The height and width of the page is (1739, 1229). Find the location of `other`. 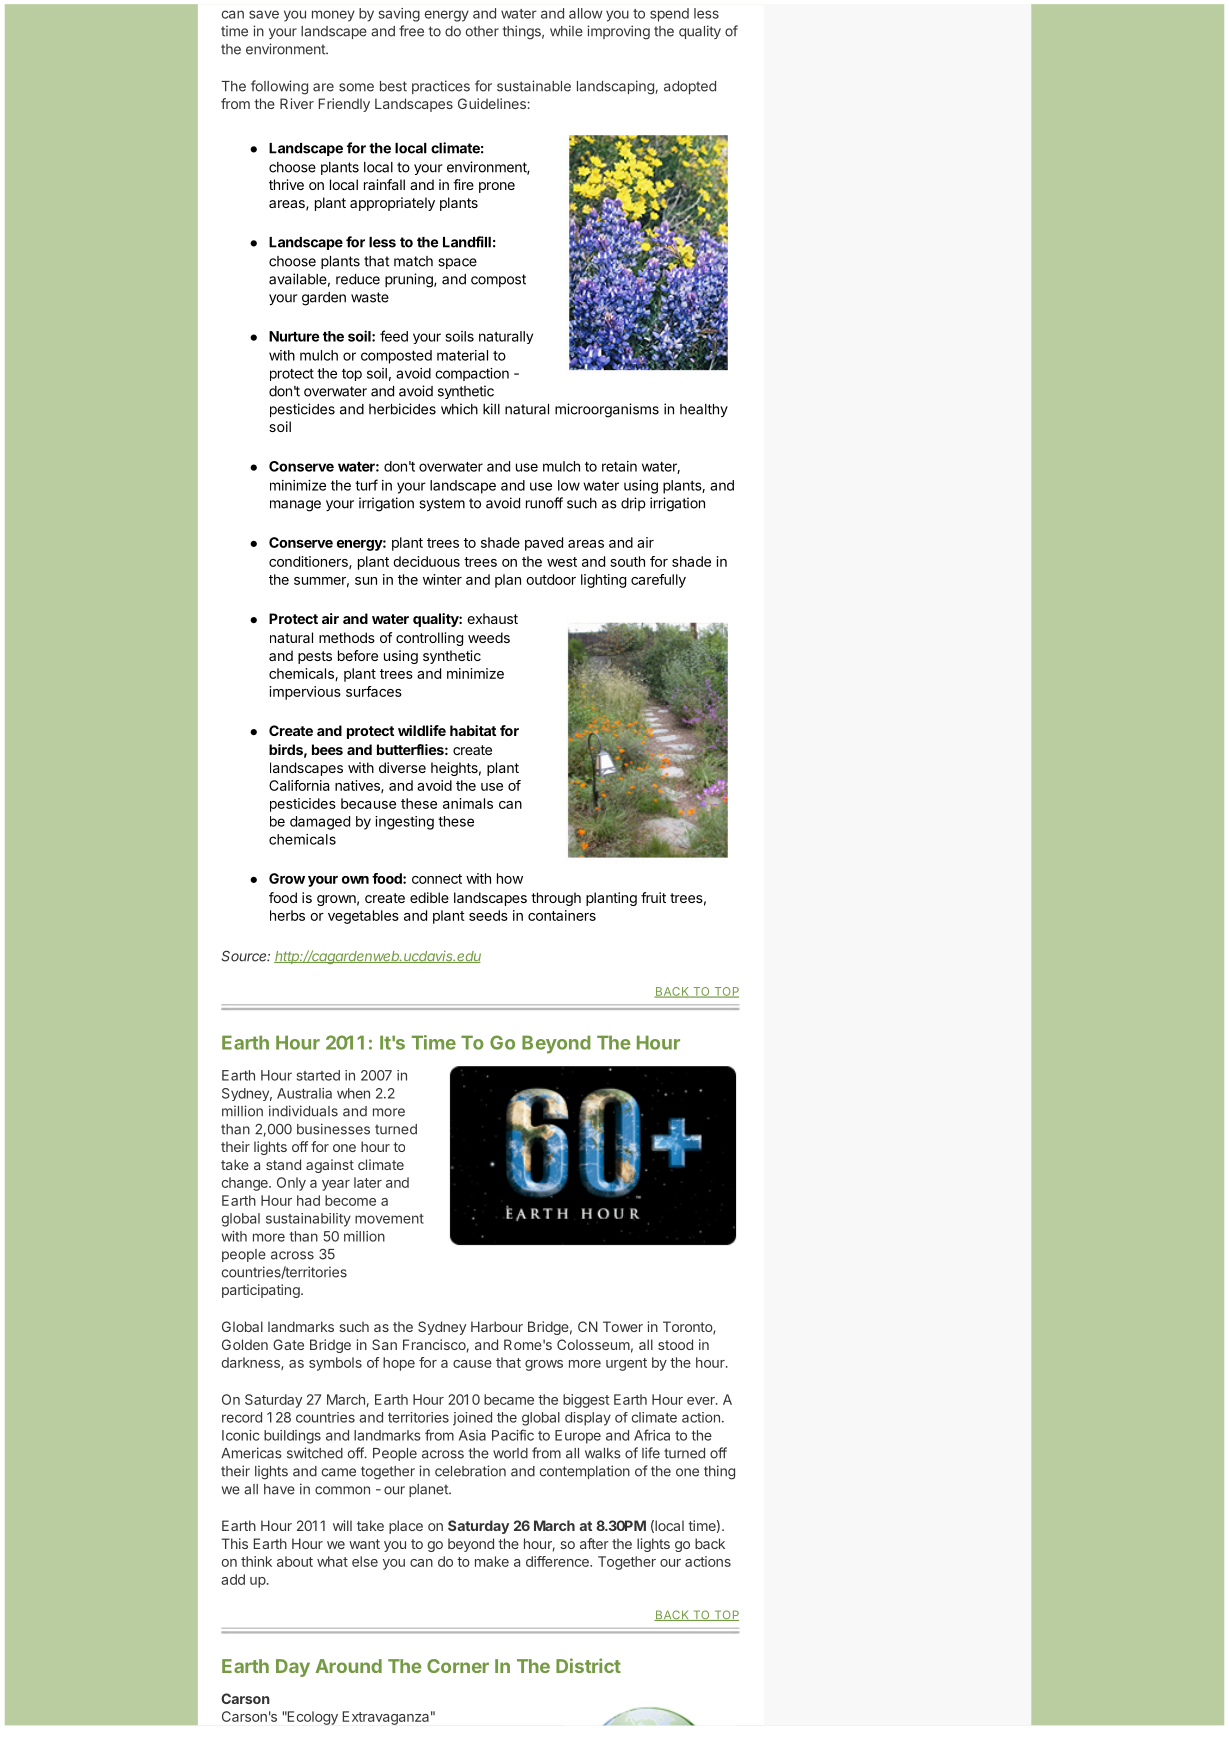

other is located at coordinates (482, 31).
